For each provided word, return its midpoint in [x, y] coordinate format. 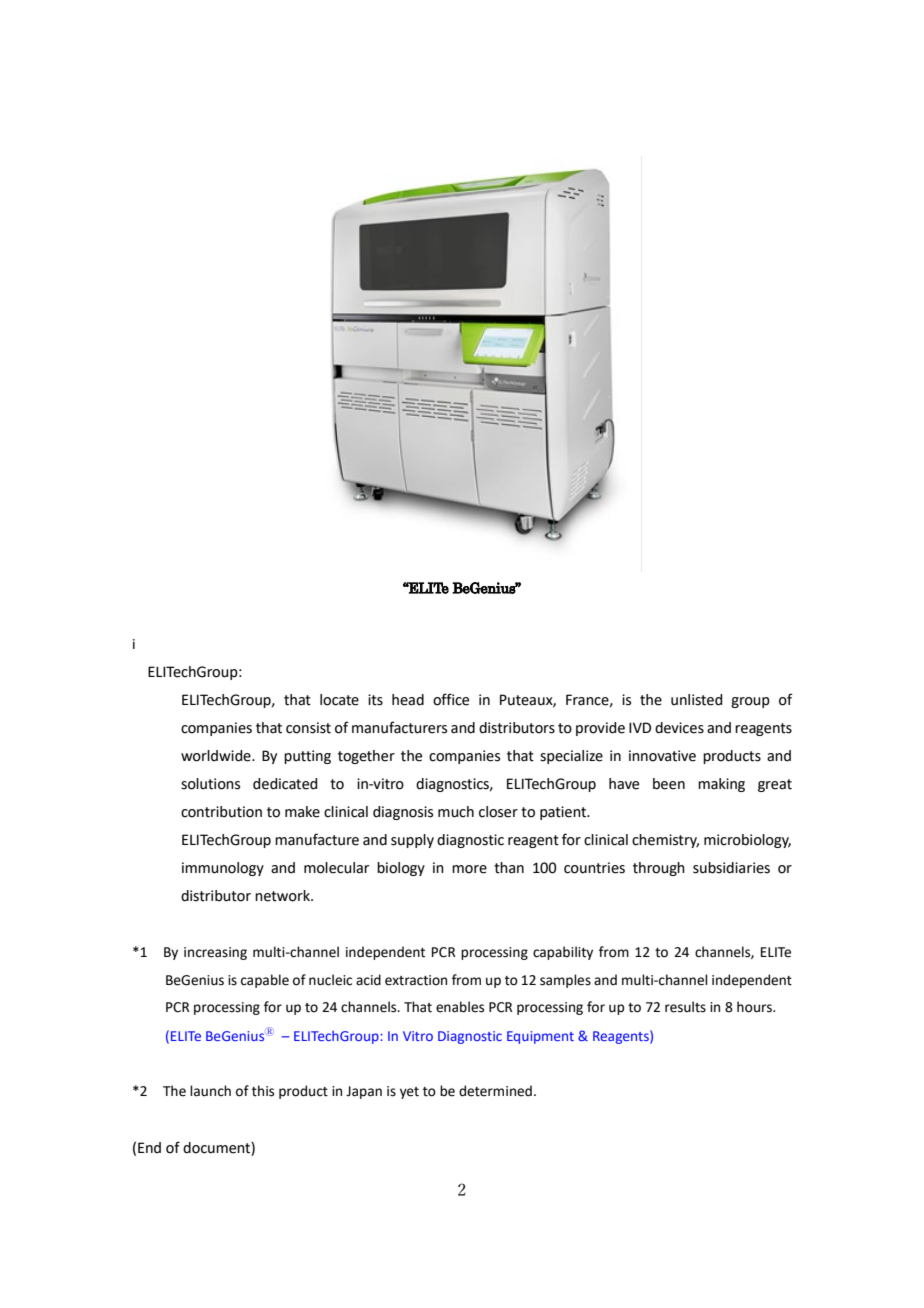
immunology [223, 869]
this [263, 1091]
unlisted [696, 700]
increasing [215, 953]
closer [498, 812]
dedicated [285, 784]
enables [460, 1007]
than [509, 868]
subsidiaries [731, 868]
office [451, 699]
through [659, 869]
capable [265, 981]
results [685, 1007]
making [721, 785]
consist [308, 728]
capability [563, 953]
